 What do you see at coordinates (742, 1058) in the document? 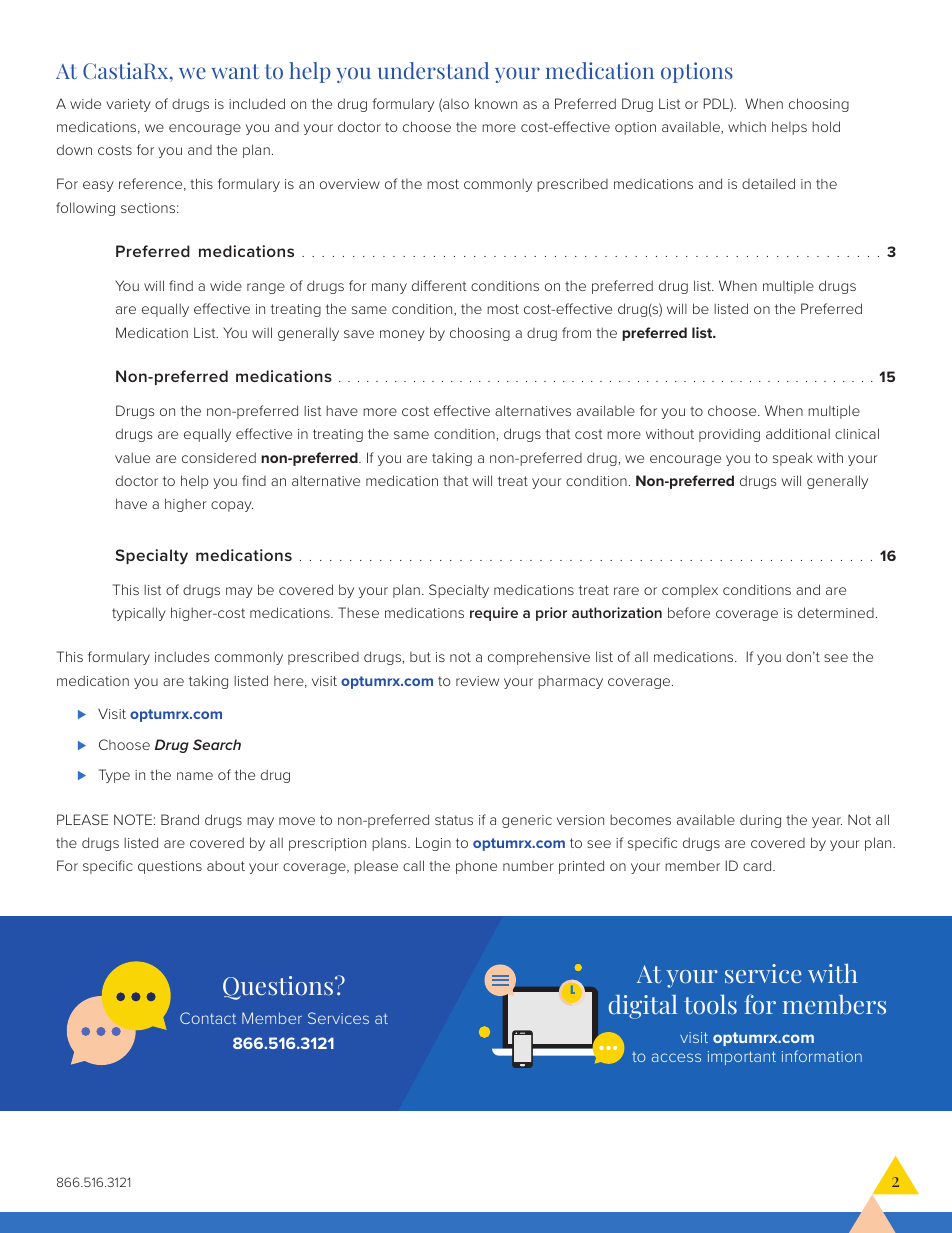
I see `important` at bounding box center [742, 1058].
